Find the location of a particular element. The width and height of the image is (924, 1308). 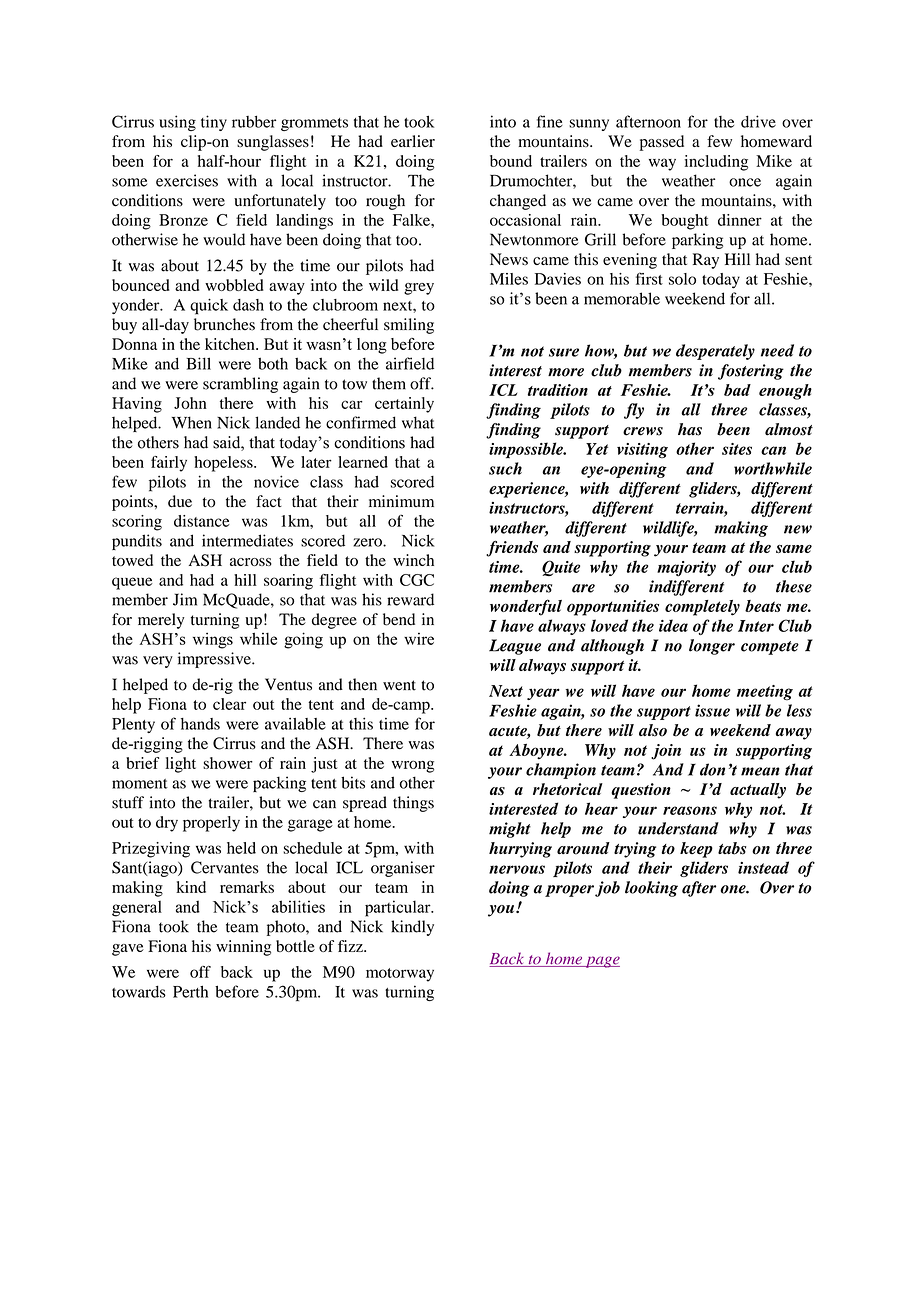

Perth is located at coordinates (190, 991).
